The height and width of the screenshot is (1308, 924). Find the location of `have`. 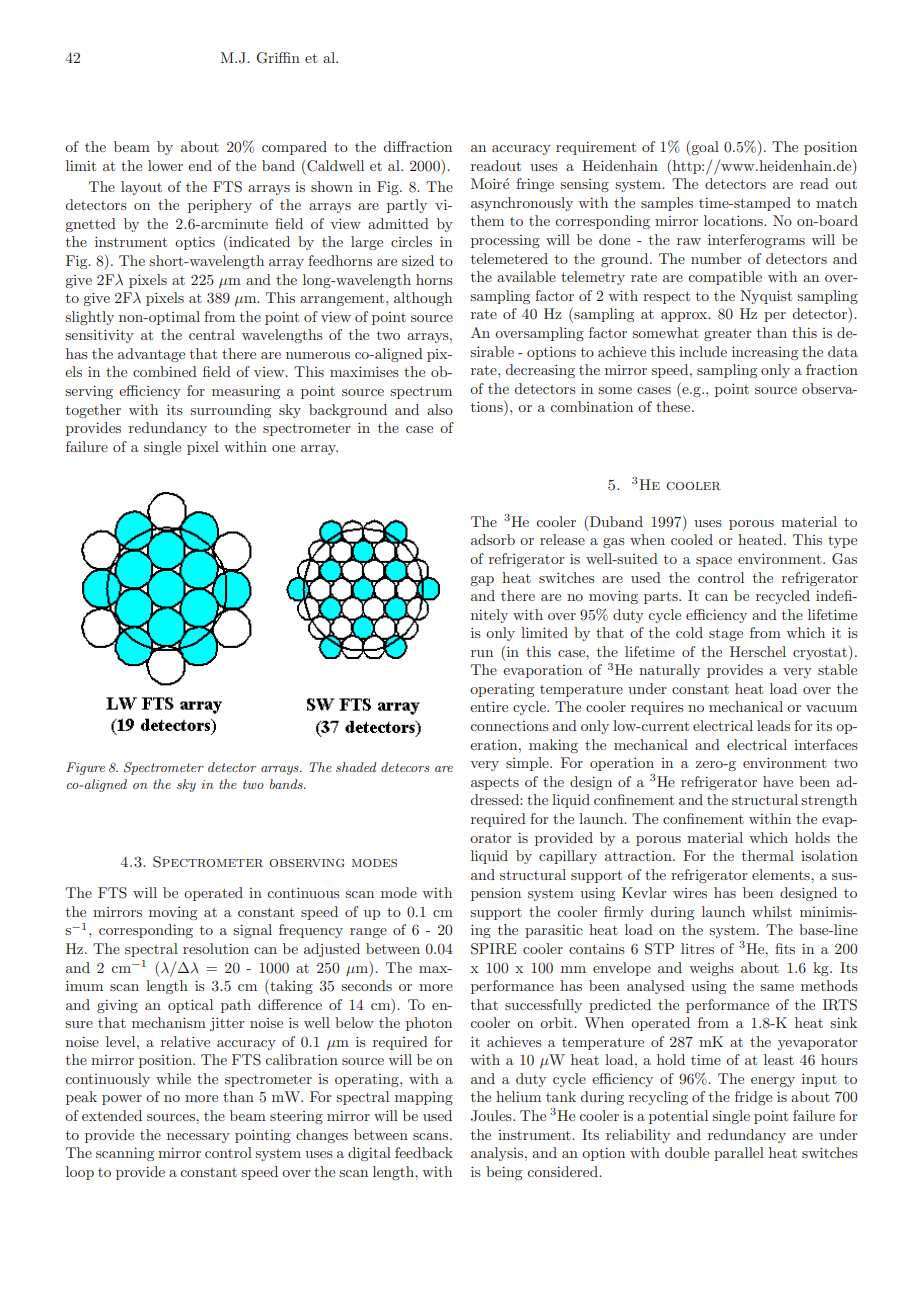

have is located at coordinates (778, 781).
